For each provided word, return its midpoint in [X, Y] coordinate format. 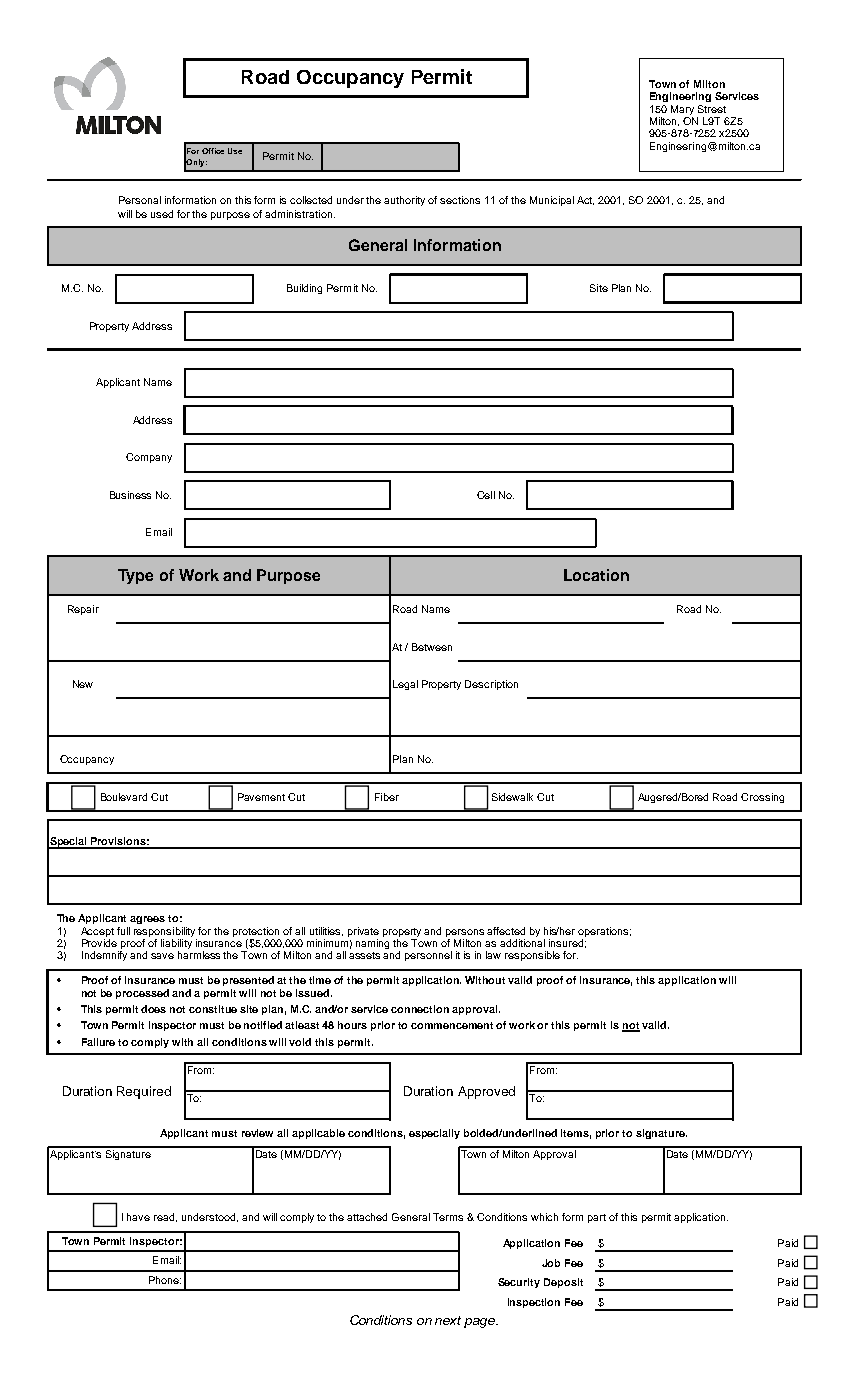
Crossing [762, 798]
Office [213, 151]
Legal [405, 685]
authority [406, 201]
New [83, 684]
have [138, 1217]
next [448, 1320]
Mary [682, 110]
